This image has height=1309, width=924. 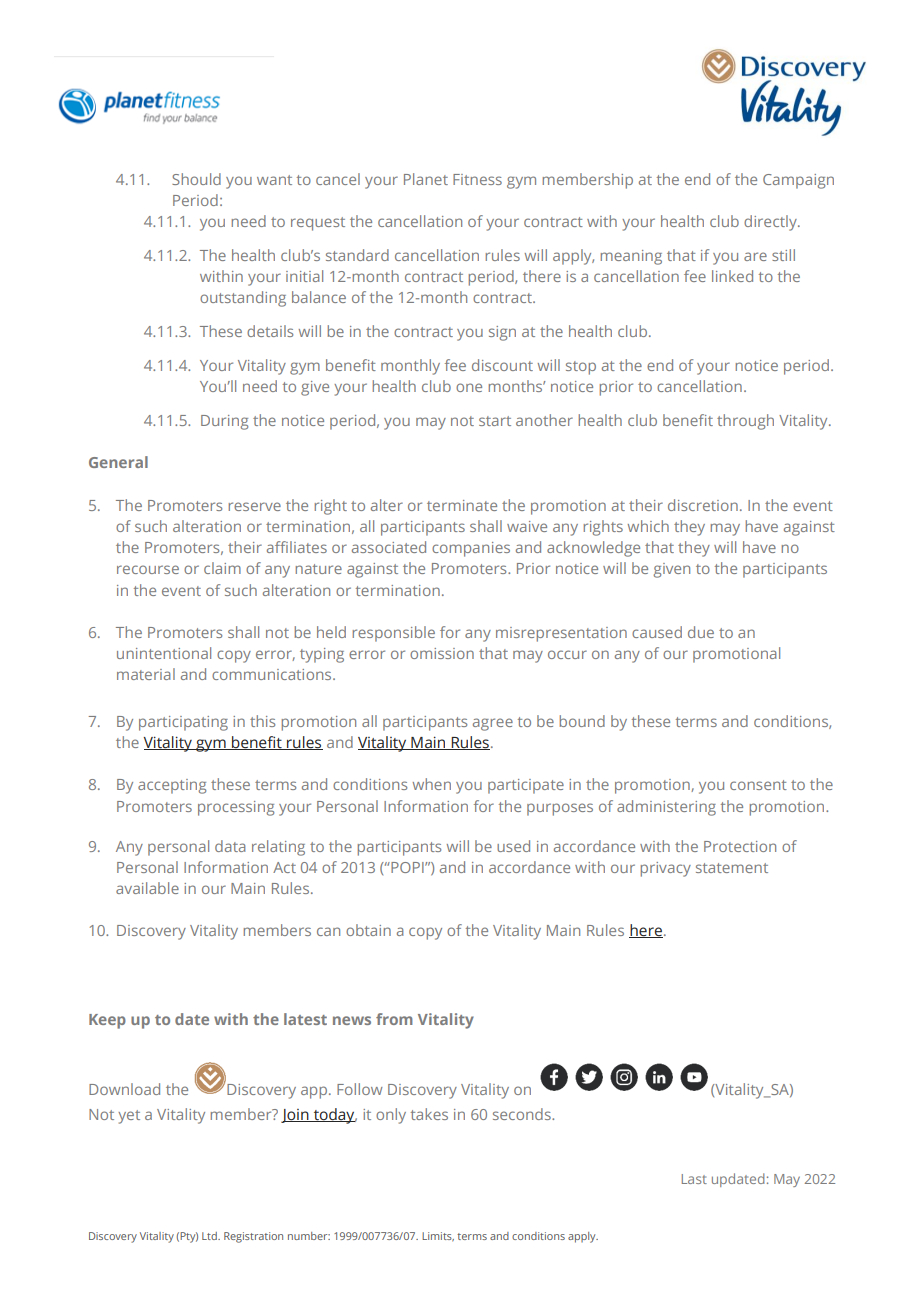 What do you see at coordinates (222, 568) in the image?
I see `claim` at bounding box center [222, 568].
